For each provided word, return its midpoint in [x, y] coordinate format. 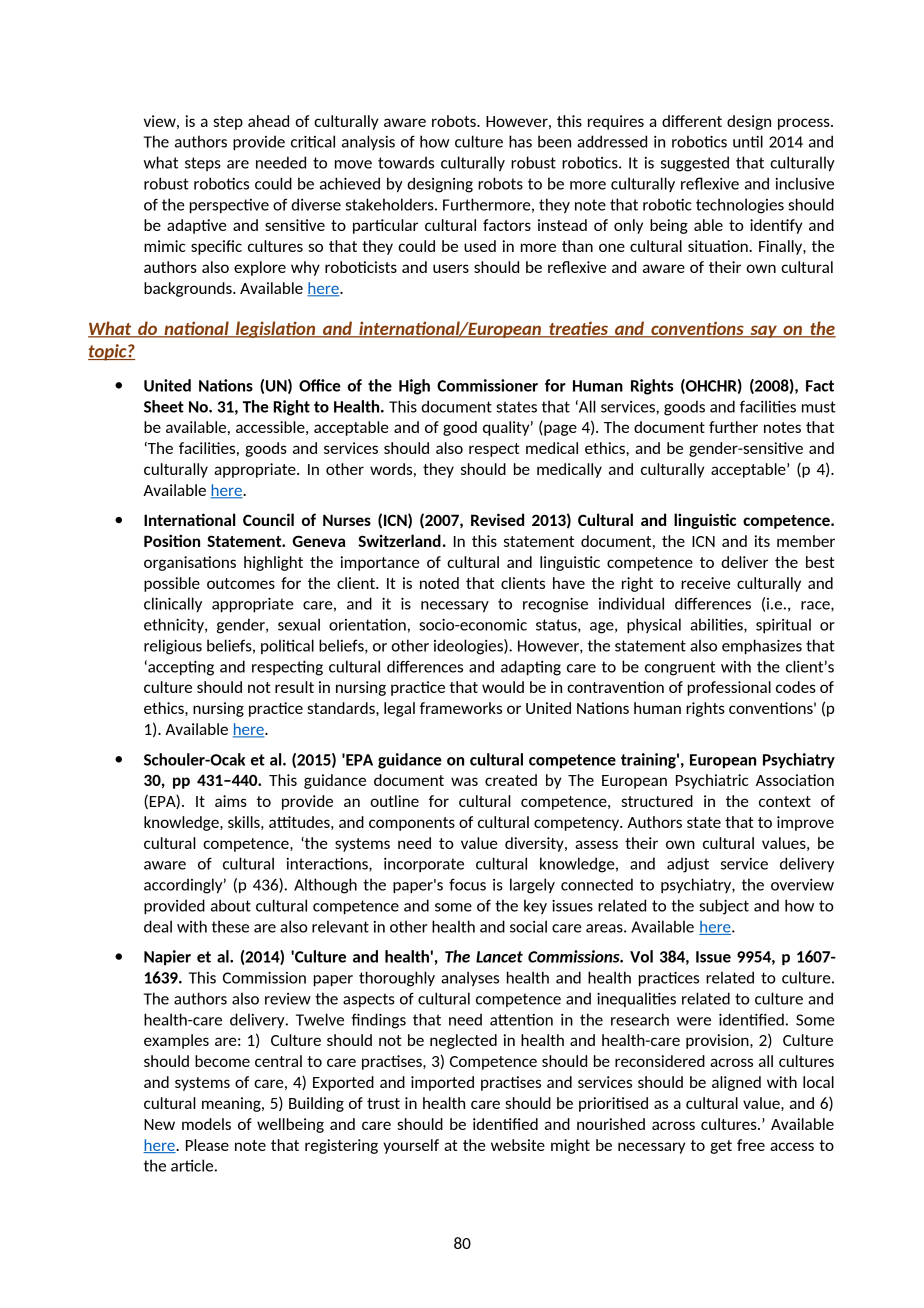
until [748, 141]
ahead [268, 121]
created [511, 780]
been [554, 141]
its [762, 541]
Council [268, 519]
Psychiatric [712, 781]
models [206, 1124]
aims [231, 801]
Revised [497, 519]
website [518, 1145]
